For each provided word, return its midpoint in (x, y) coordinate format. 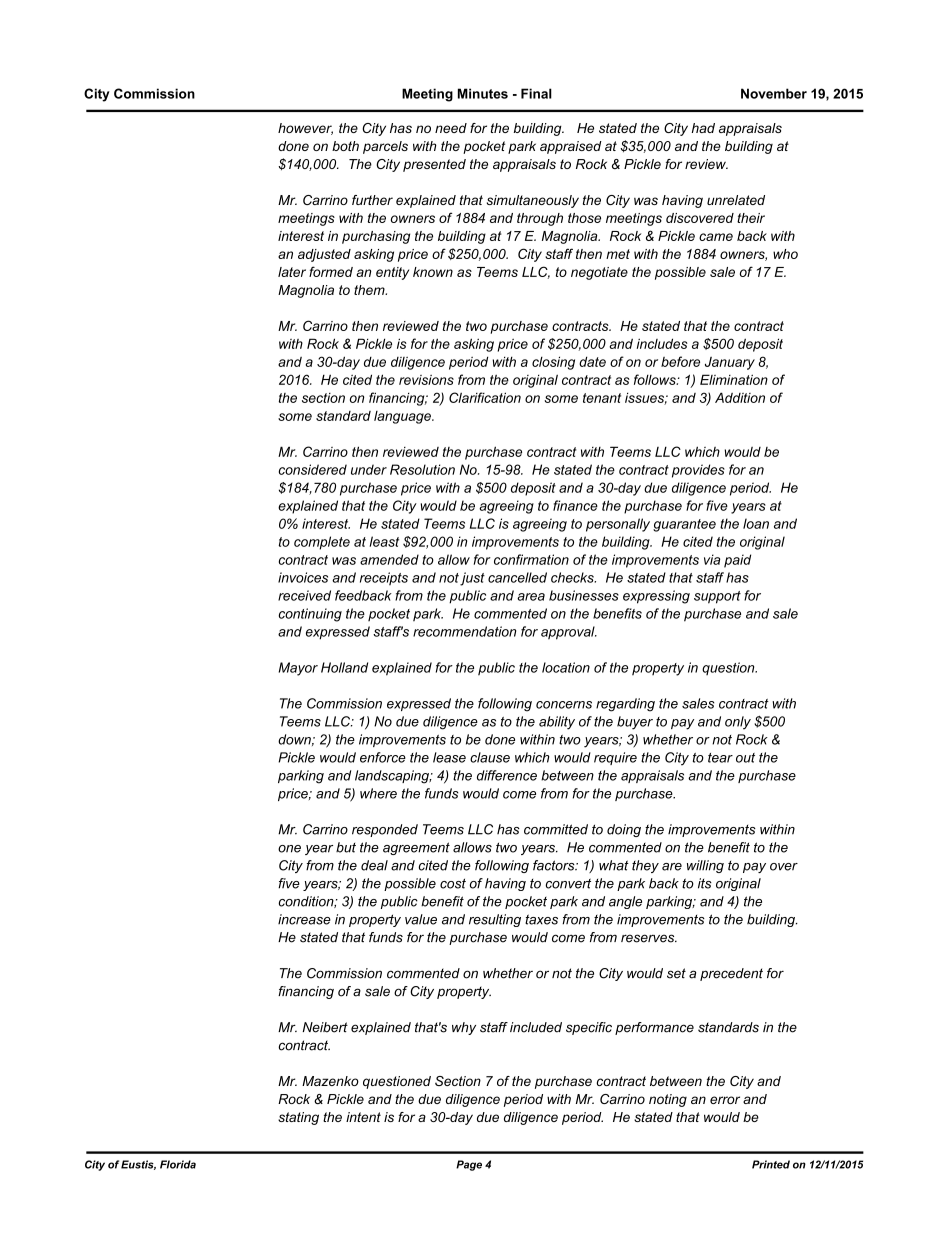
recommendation (464, 631)
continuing (310, 615)
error (725, 1100)
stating (298, 1118)
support (717, 597)
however (305, 129)
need (451, 128)
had (703, 128)
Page (469, 1165)
